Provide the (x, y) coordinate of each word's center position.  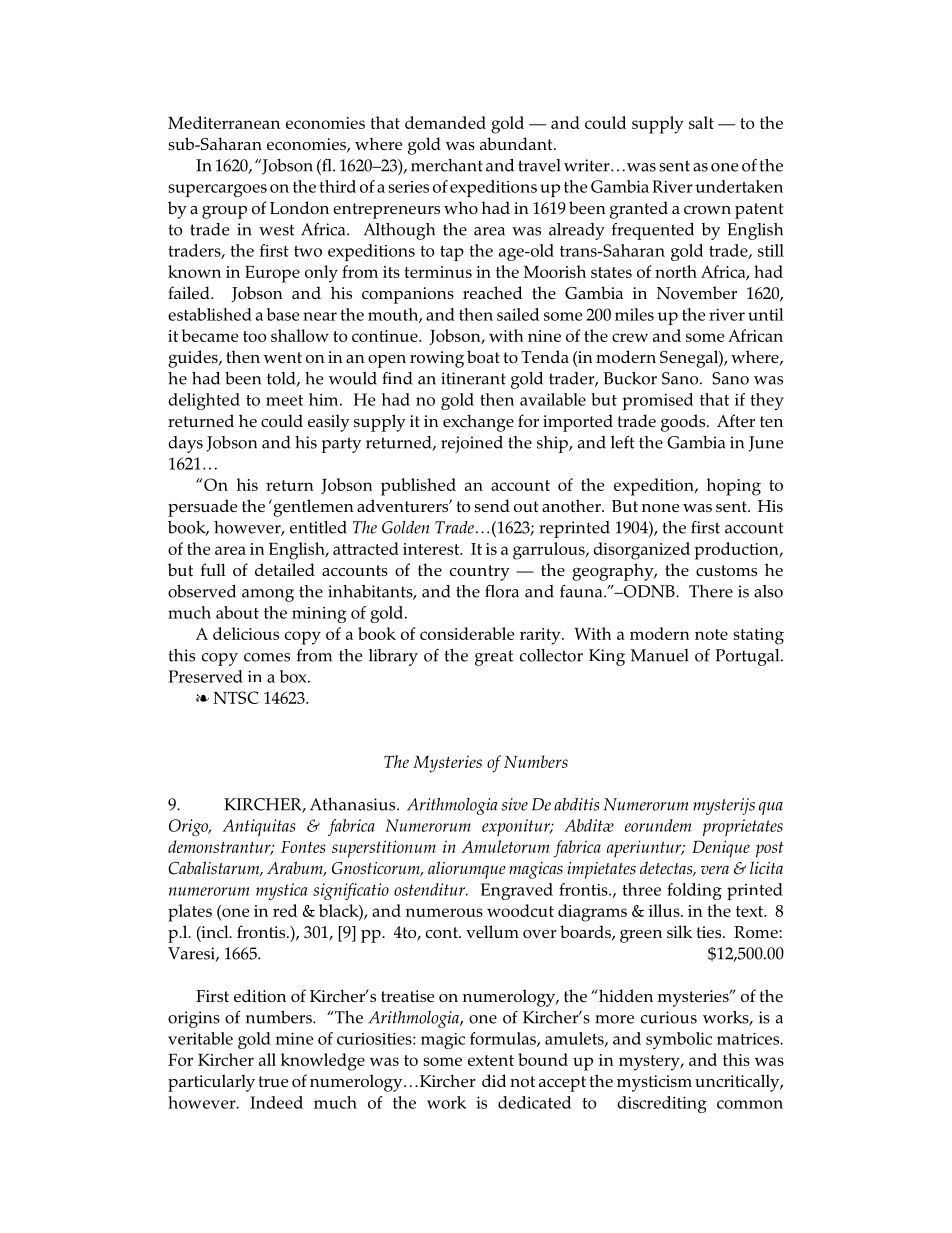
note (711, 634)
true (273, 1081)
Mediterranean (224, 122)
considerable (467, 633)
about (237, 612)
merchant (447, 165)
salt (701, 122)
